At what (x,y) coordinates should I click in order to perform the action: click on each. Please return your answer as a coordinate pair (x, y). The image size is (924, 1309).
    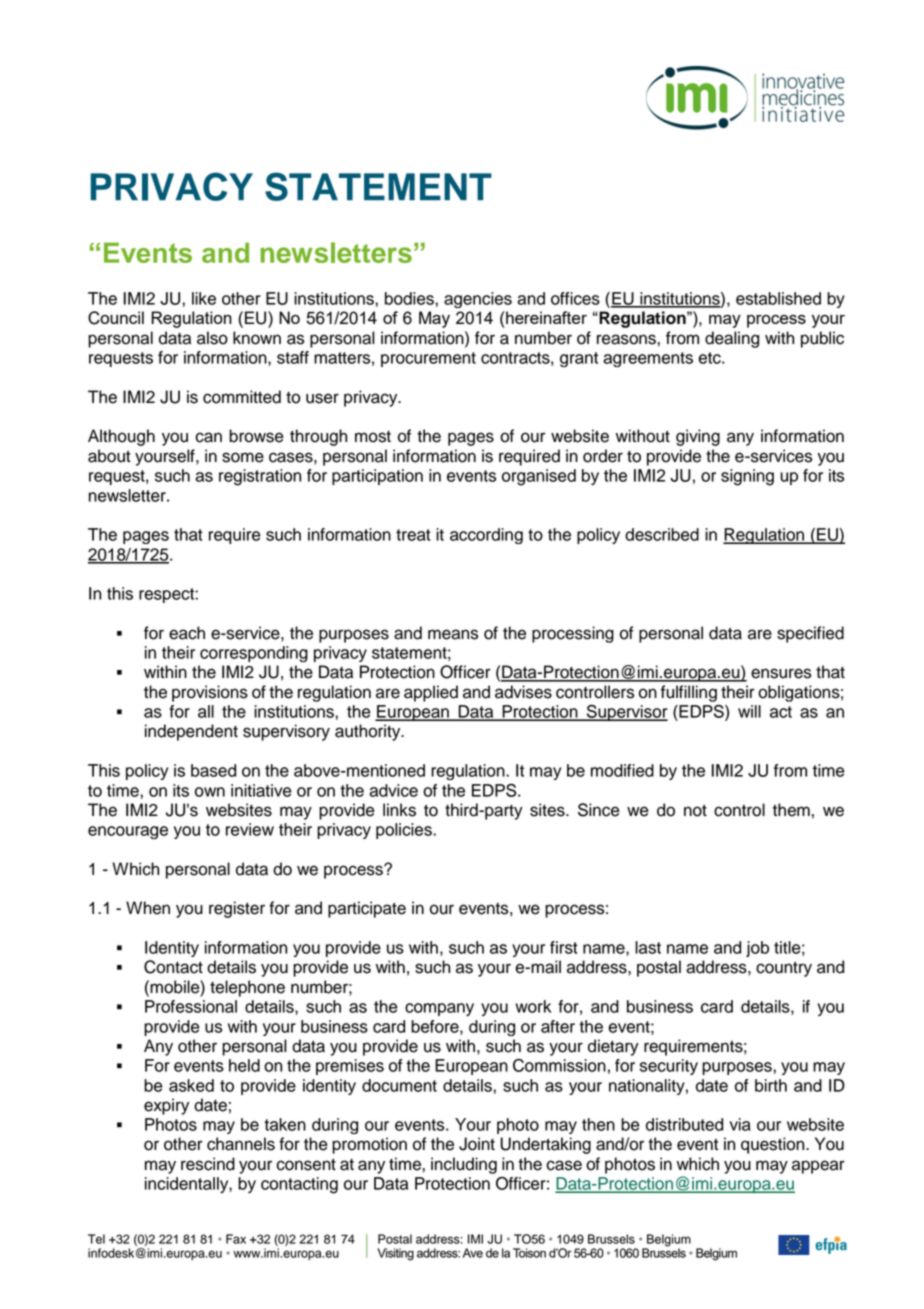
    Looking at the image, I should click on (187, 633).
